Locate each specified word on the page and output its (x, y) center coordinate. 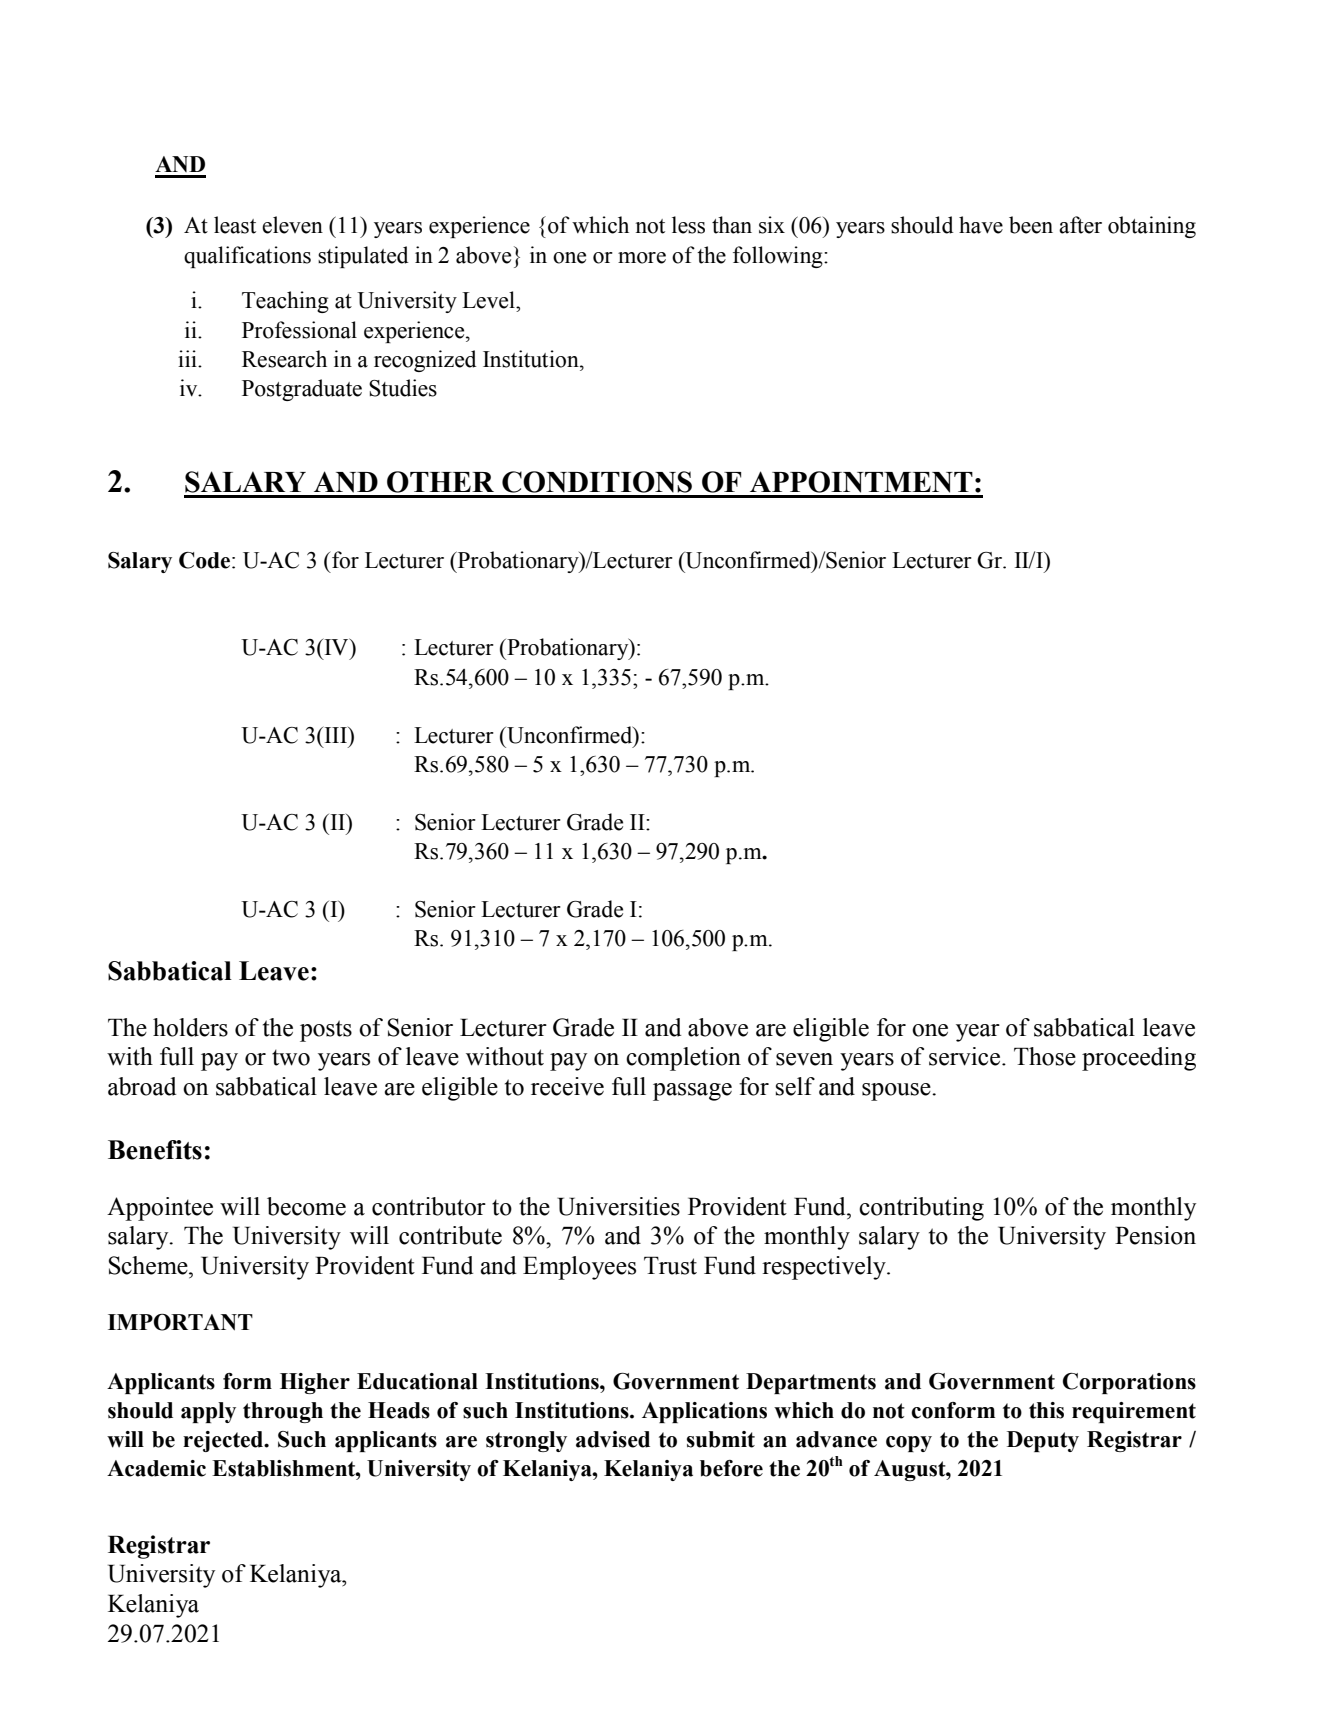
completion (683, 1059)
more (642, 258)
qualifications (247, 257)
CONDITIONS (597, 482)
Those (1045, 1056)
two (291, 1057)
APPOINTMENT (861, 482)
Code (204, 560)
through (283, 1412)
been (1031, 225)
